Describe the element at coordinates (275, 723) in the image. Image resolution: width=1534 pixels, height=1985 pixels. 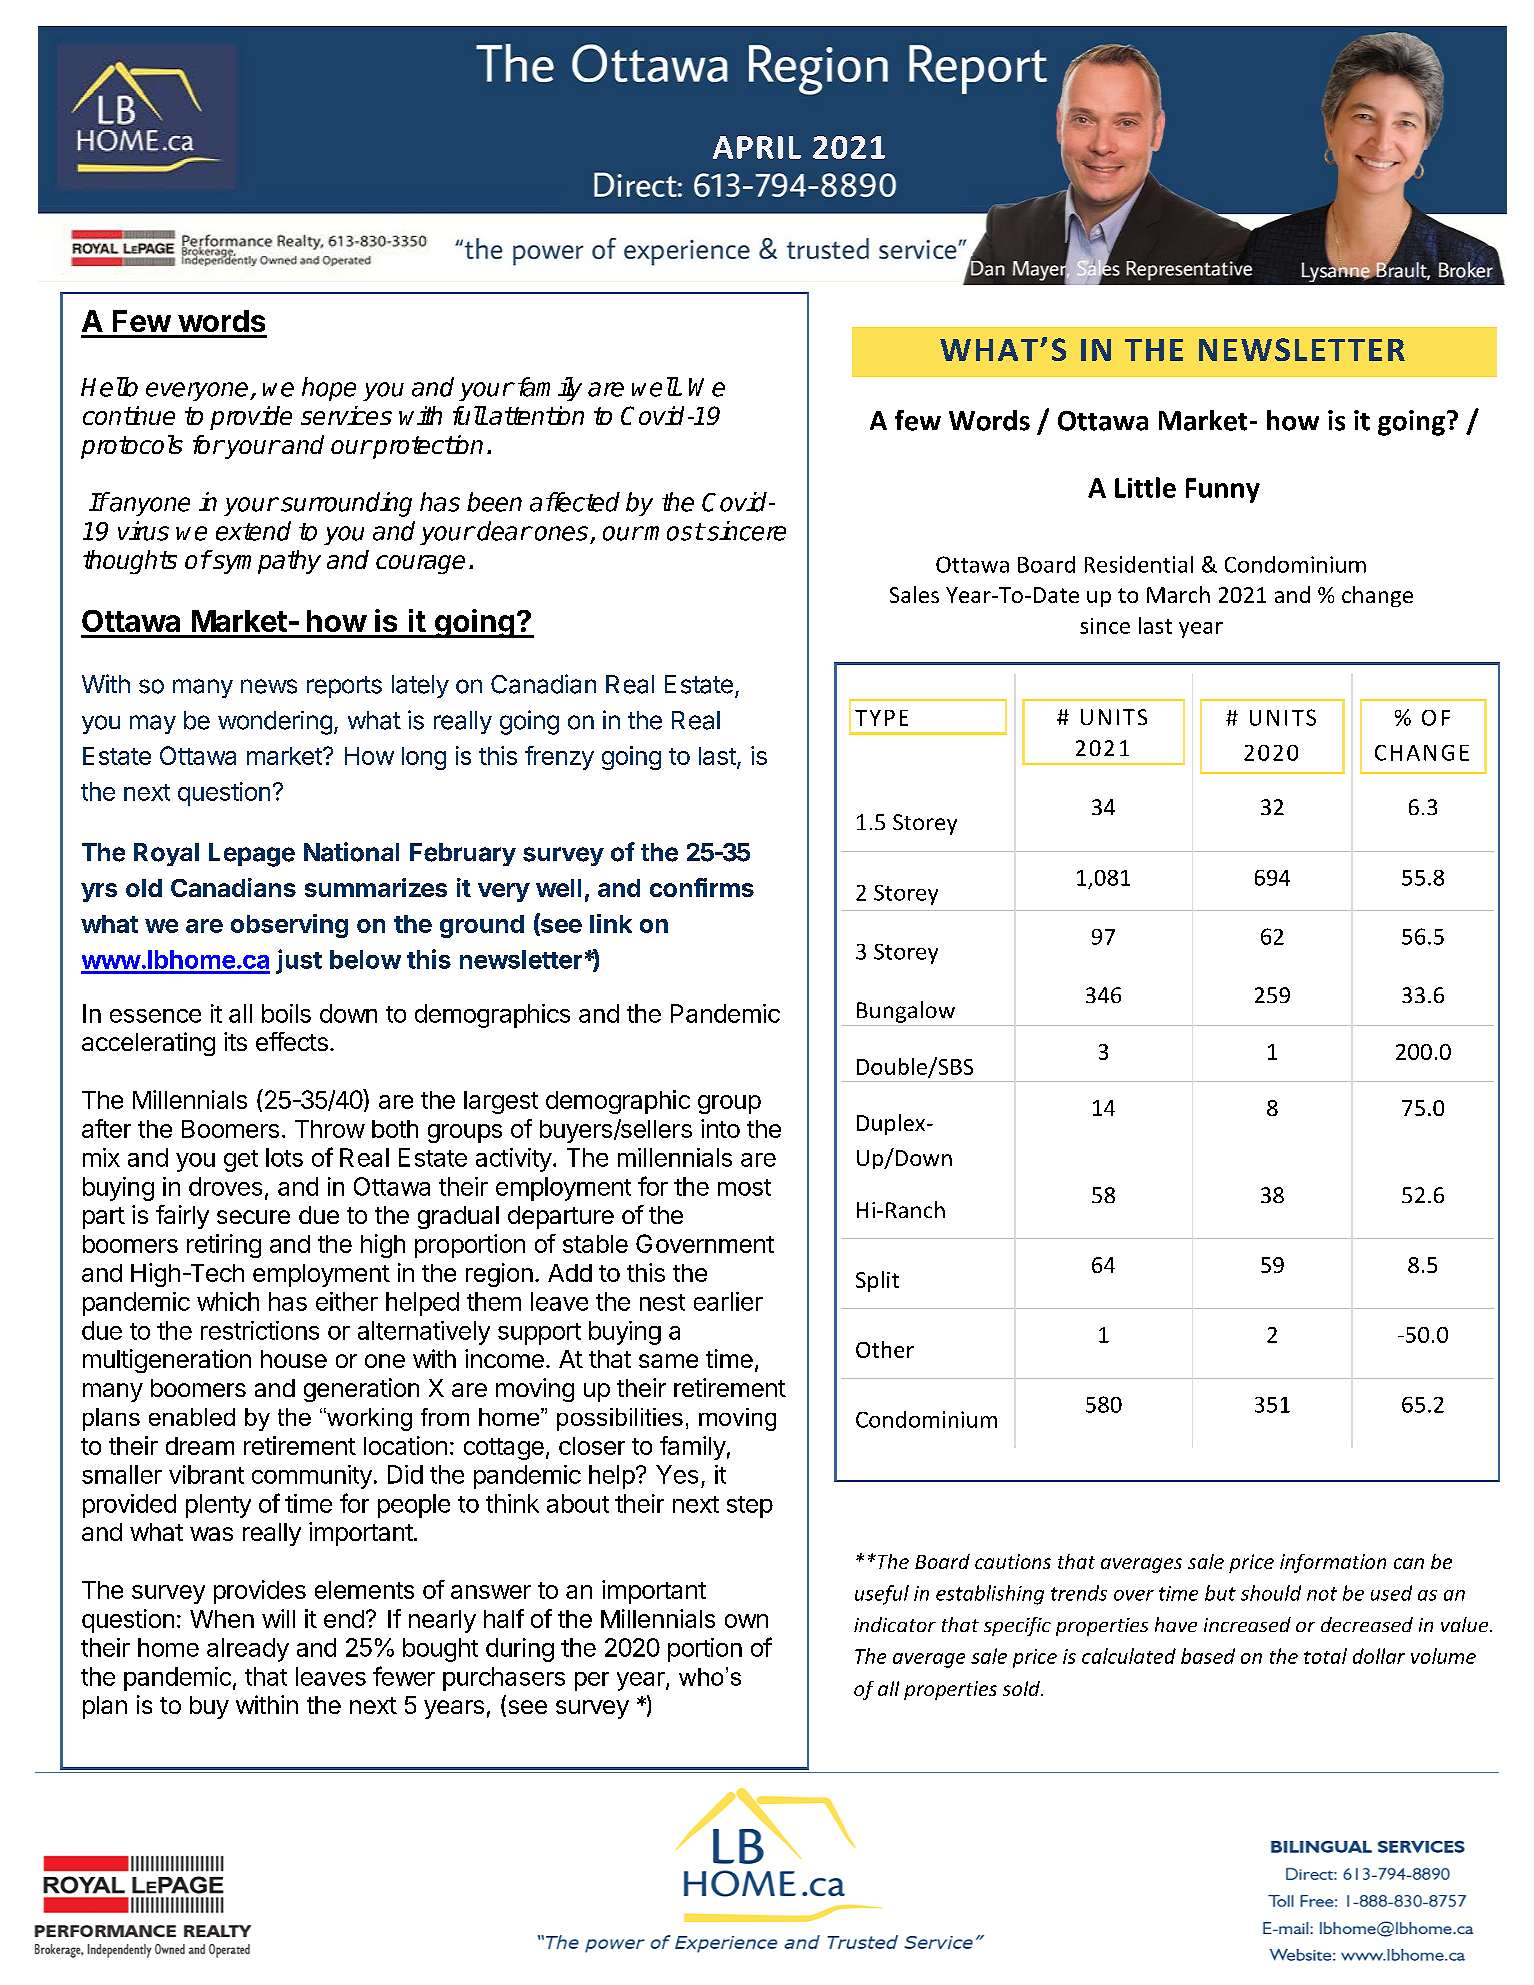
I see `wondering` at that location.
